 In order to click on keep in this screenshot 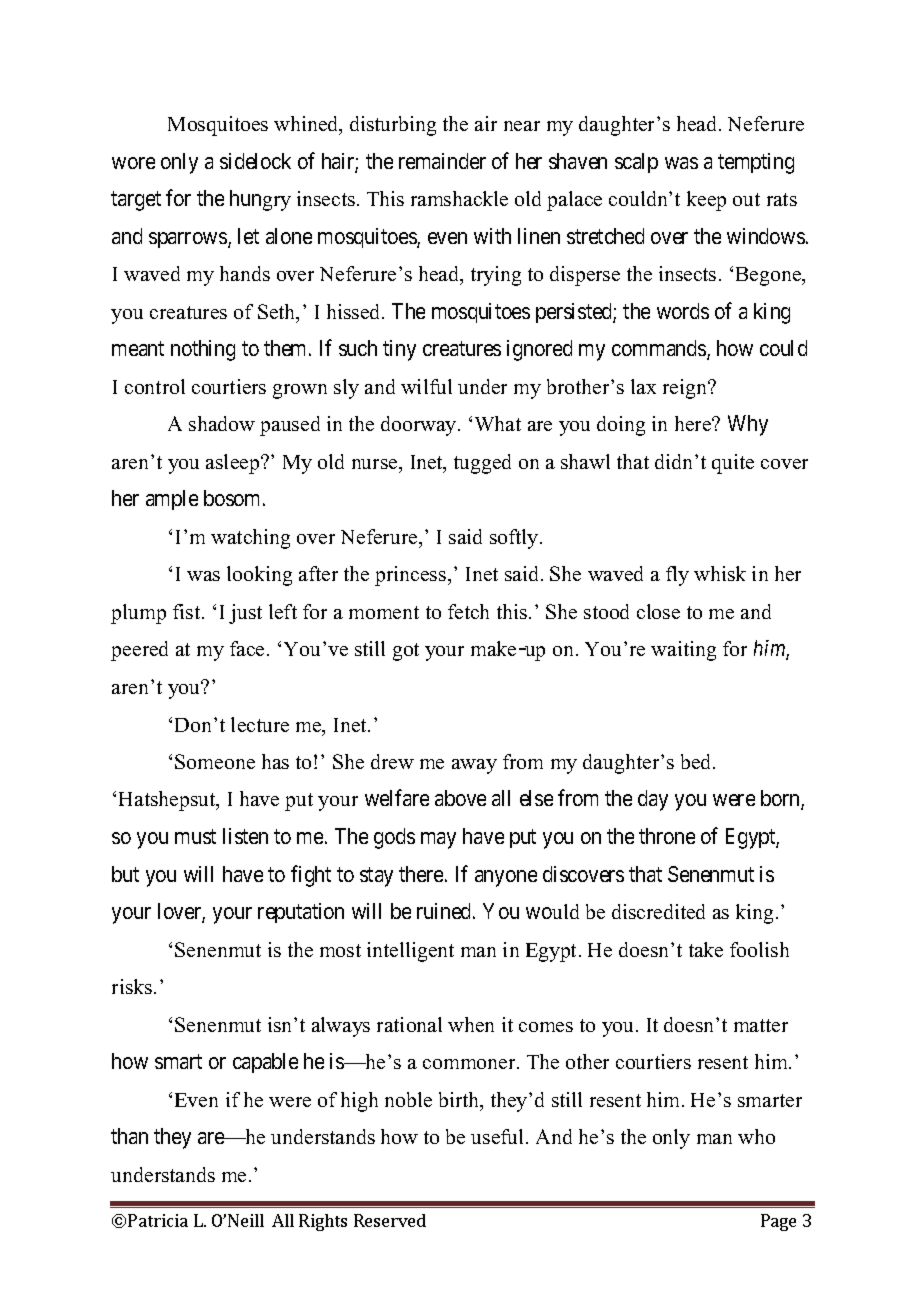, I will do `click(706, 201)`.
